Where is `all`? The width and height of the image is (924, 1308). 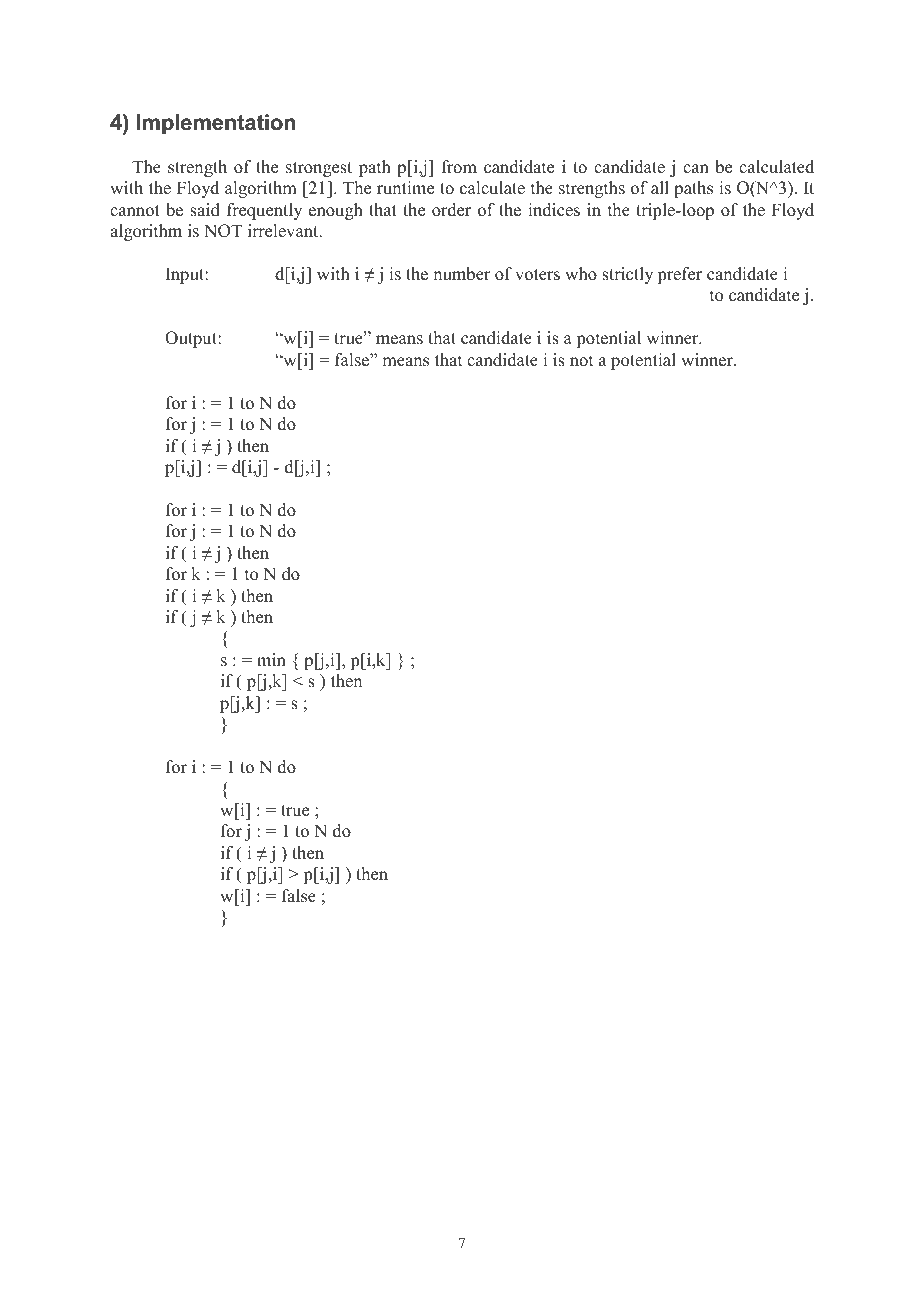
all is located at coordinates (660, 187).
